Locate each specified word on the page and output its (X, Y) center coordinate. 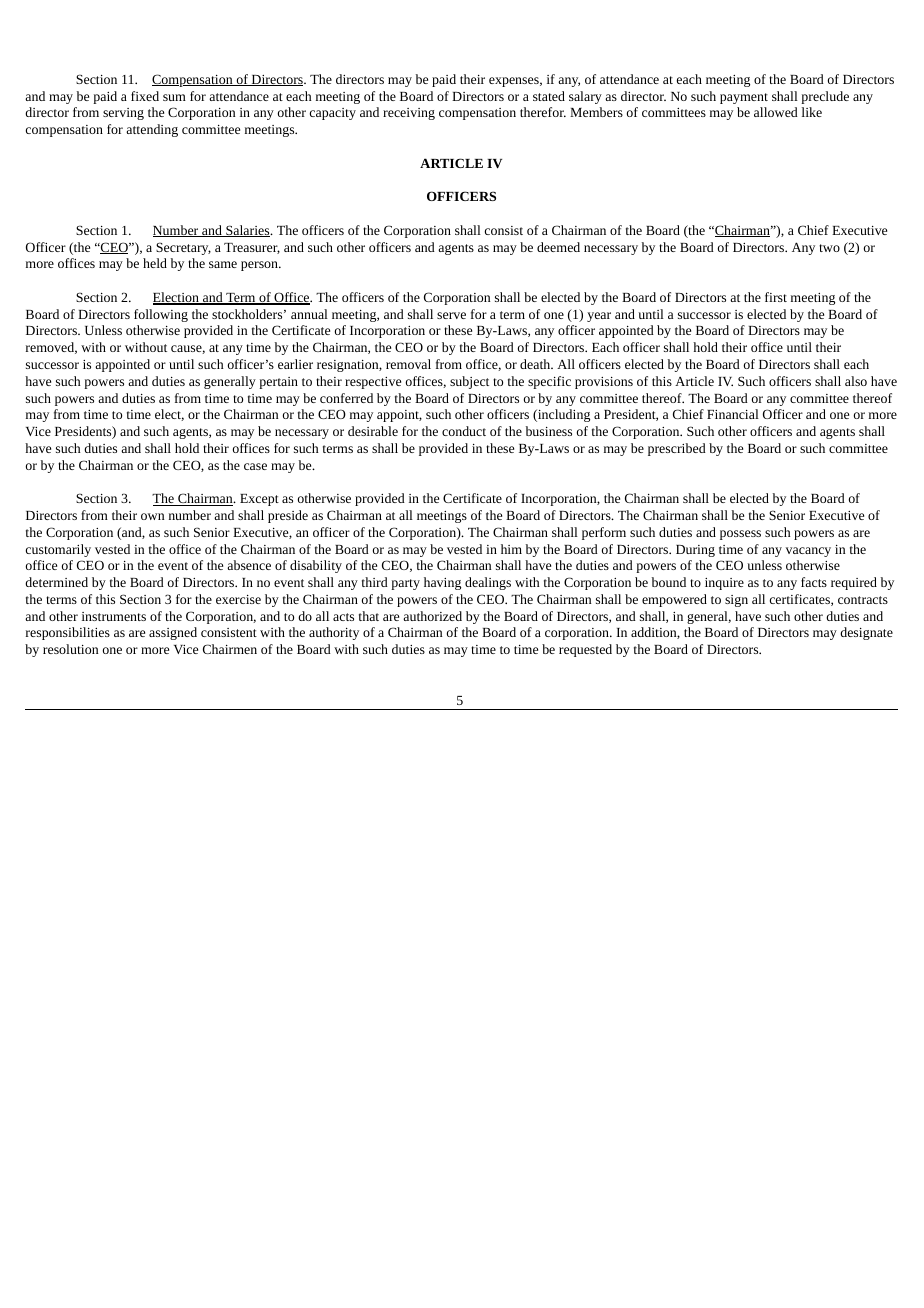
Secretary (183, 248)
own (152, 516)
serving (123, 114)
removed (51, 348)
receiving (409, 114)
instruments (114, 616)
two (829, 248)
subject (469, 382)
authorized (432, 616)
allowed (776, 112)
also (856, 381)
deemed (558, 247)
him (511, 549)
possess (740, 535)
